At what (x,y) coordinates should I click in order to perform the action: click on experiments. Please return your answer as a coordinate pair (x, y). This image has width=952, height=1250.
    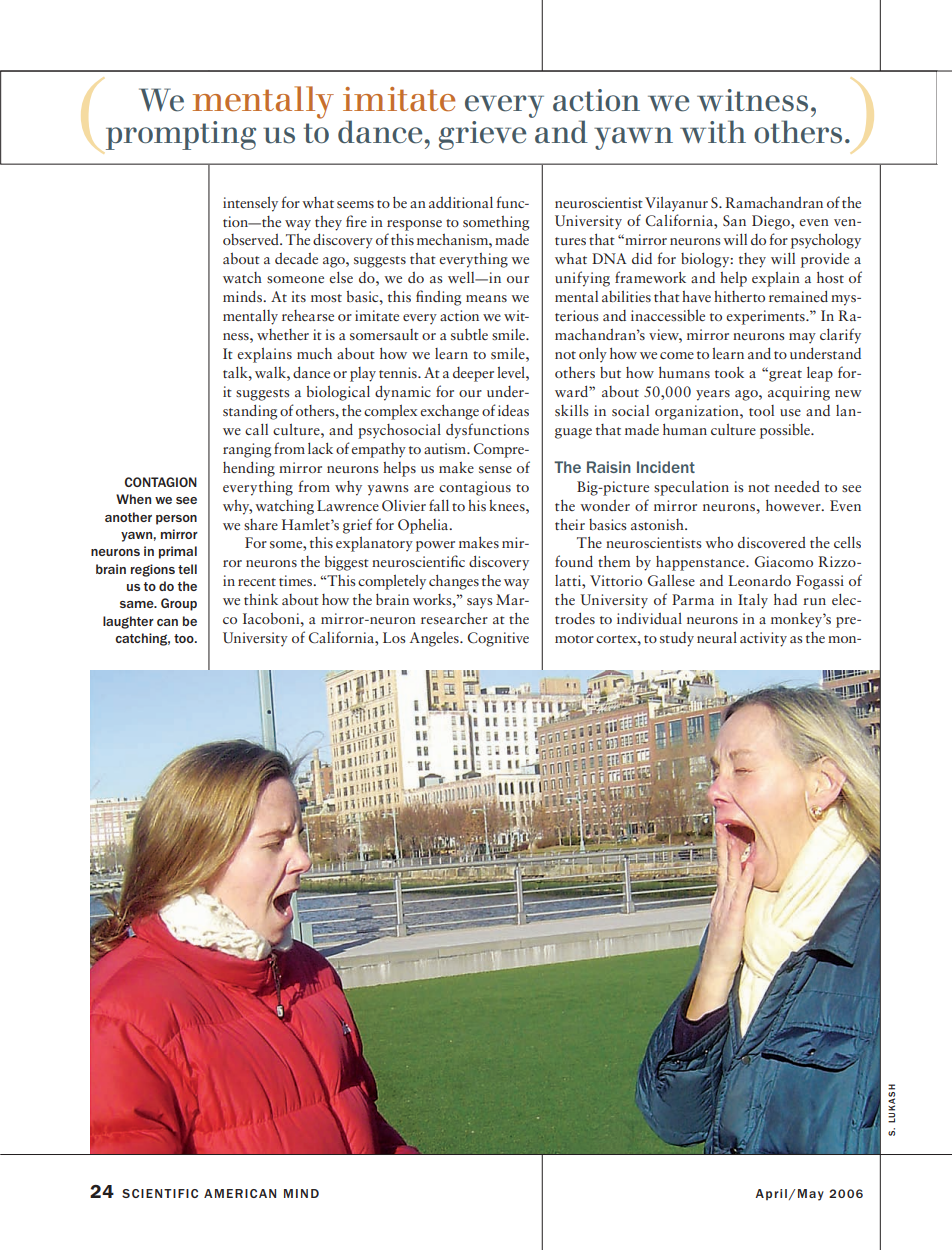
    Looking at the image, I should click on (766, 317).
